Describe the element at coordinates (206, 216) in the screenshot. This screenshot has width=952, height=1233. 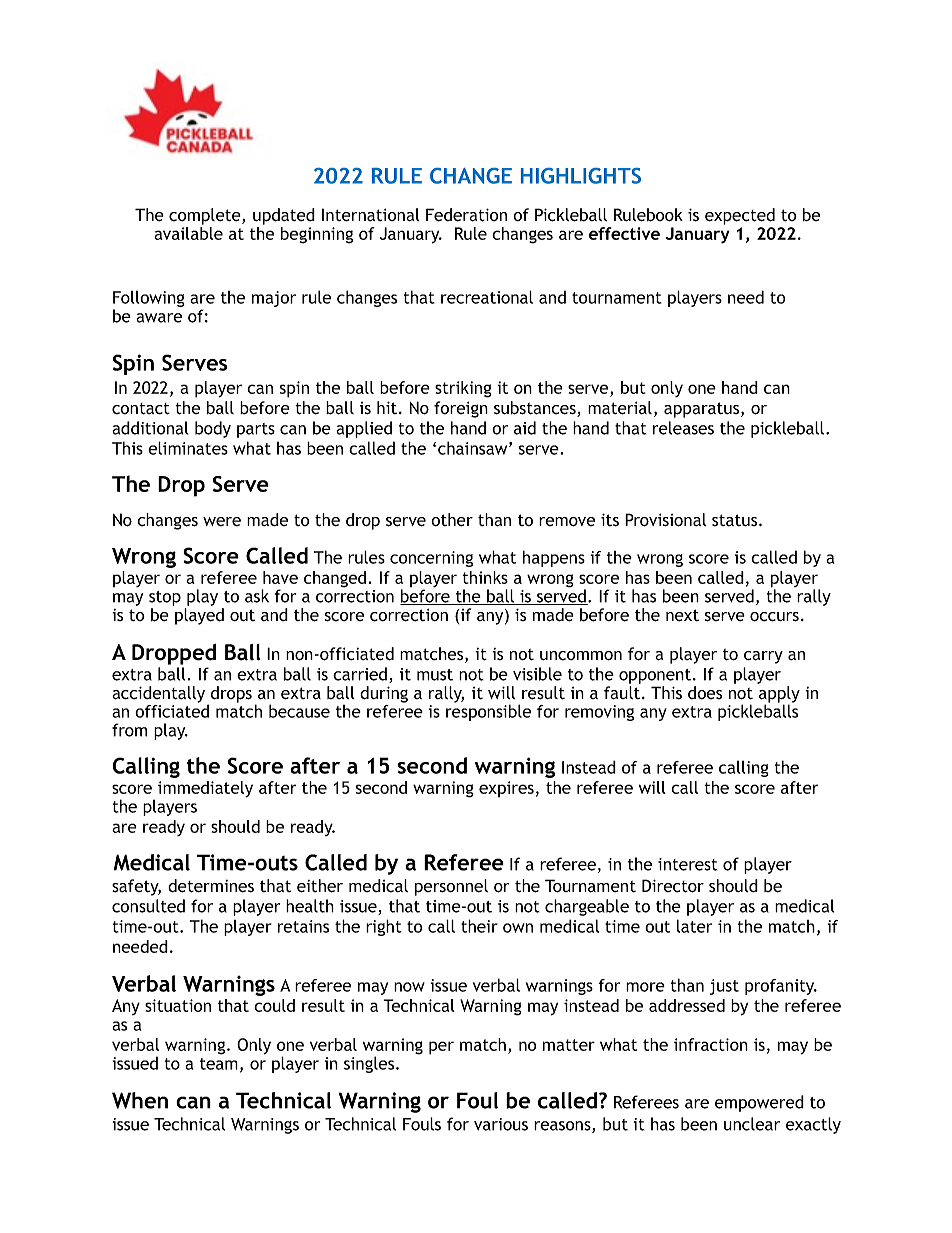
I see `complete` at that location.
